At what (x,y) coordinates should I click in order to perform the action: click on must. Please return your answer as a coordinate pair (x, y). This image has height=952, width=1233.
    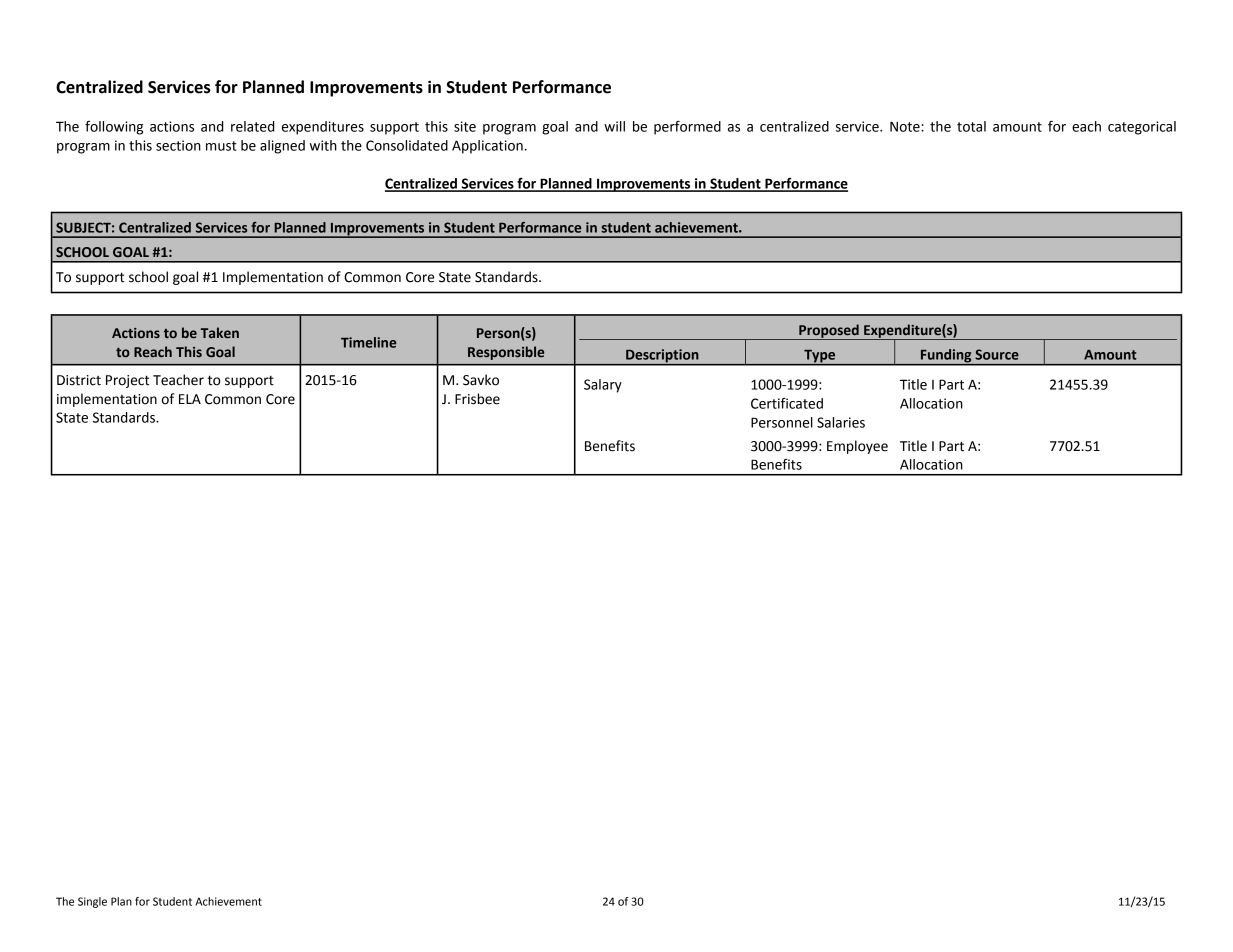
    Looking at the image, I should click on (221, 146).
